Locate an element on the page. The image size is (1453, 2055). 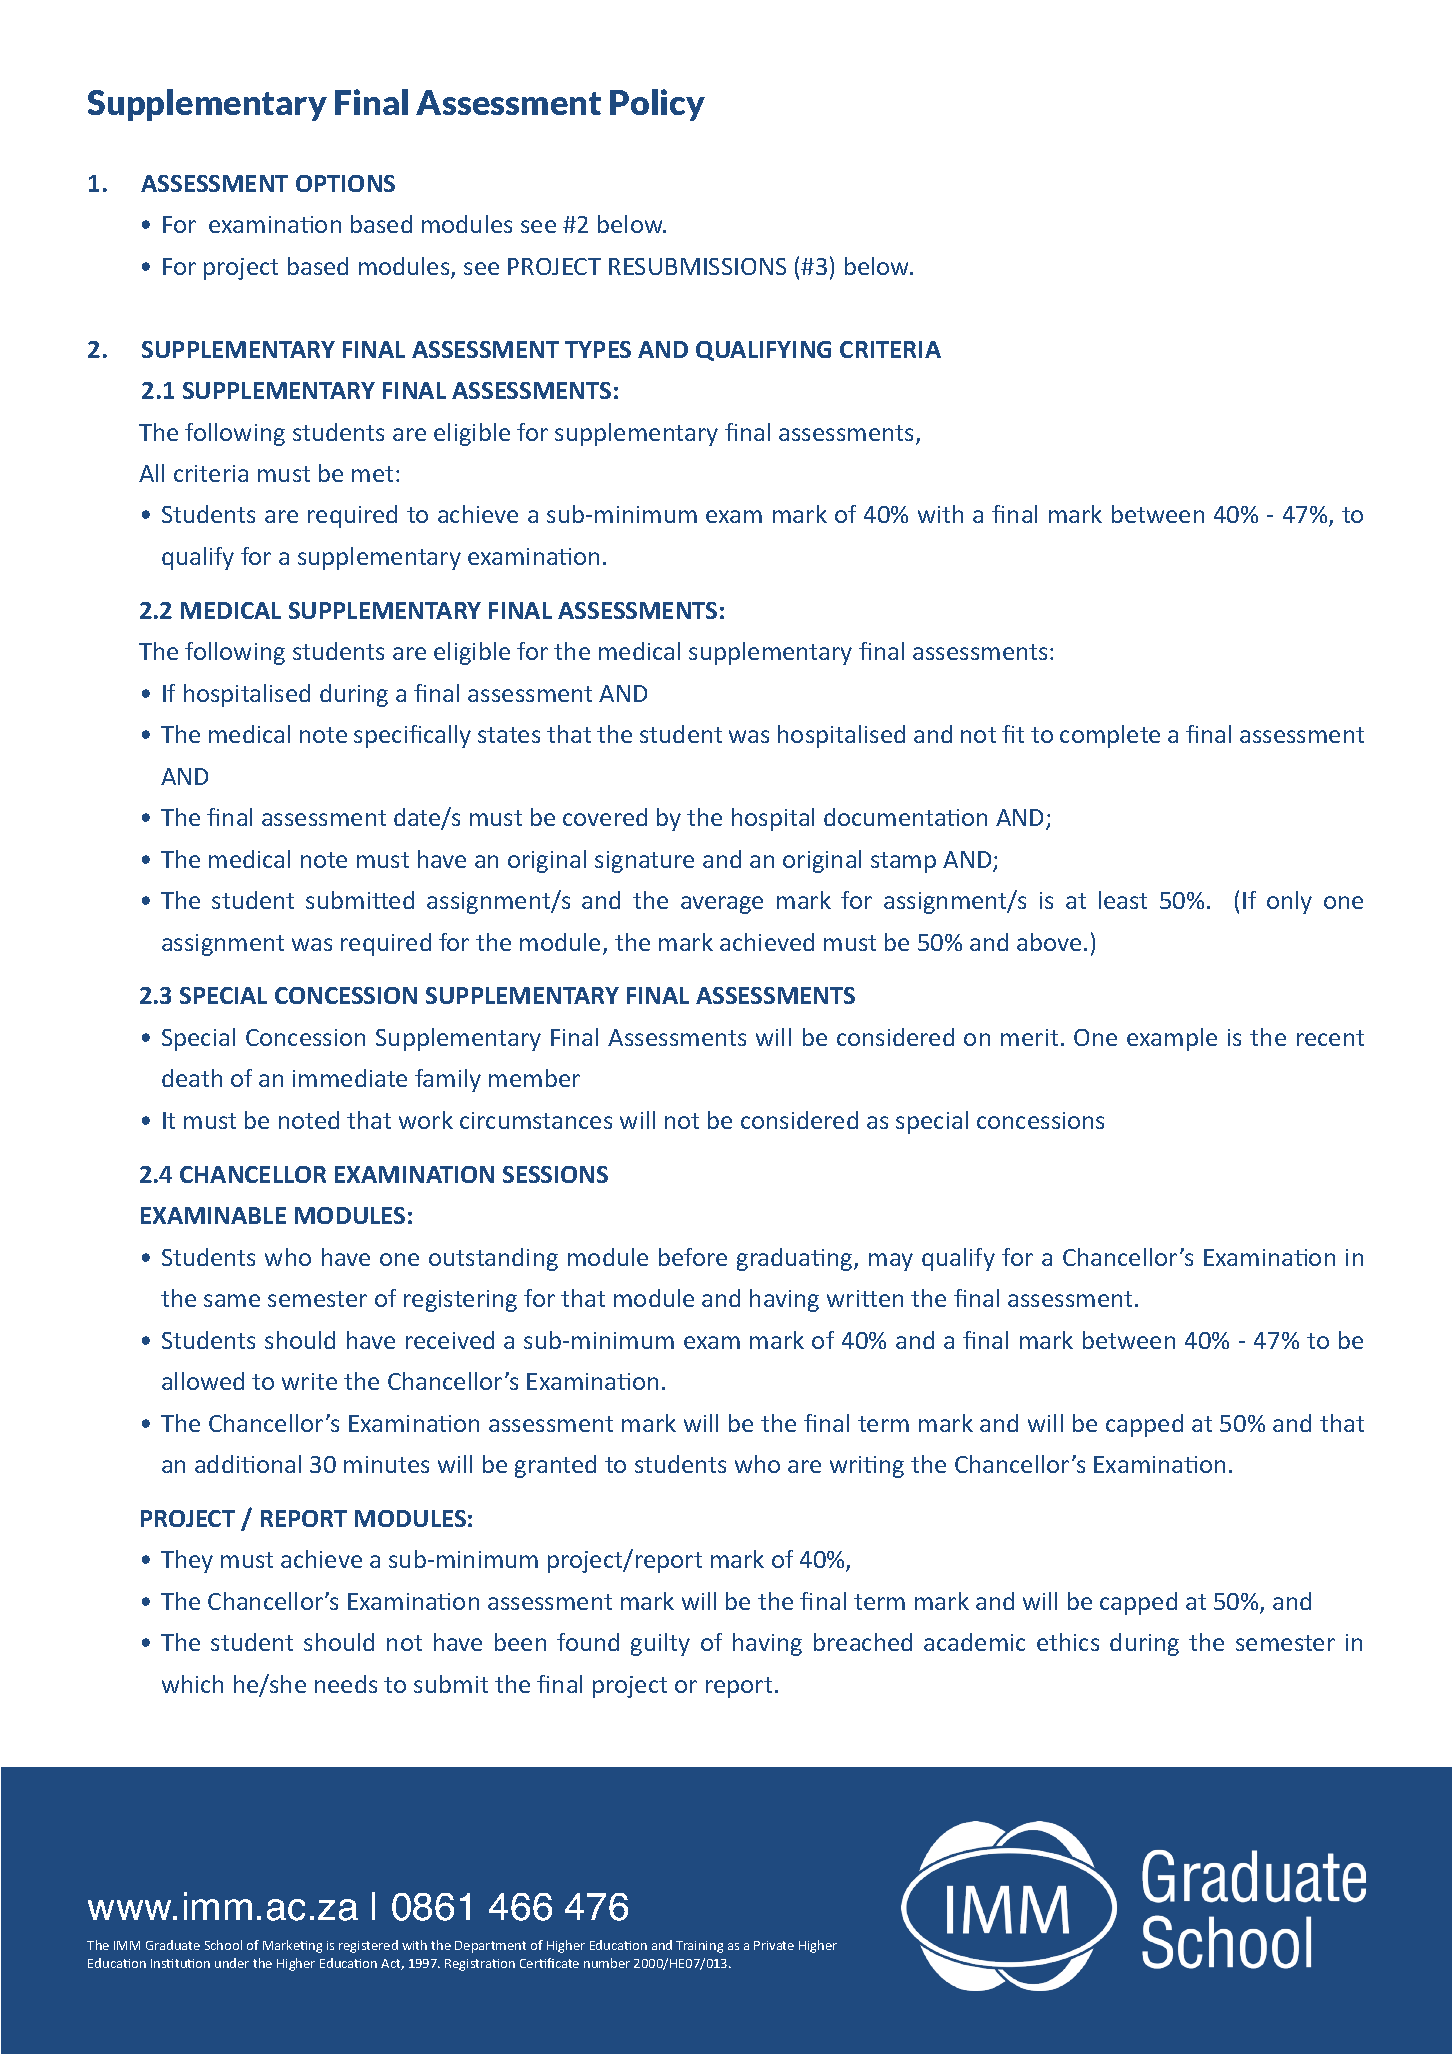
states is located at coordinates (509, 735).
